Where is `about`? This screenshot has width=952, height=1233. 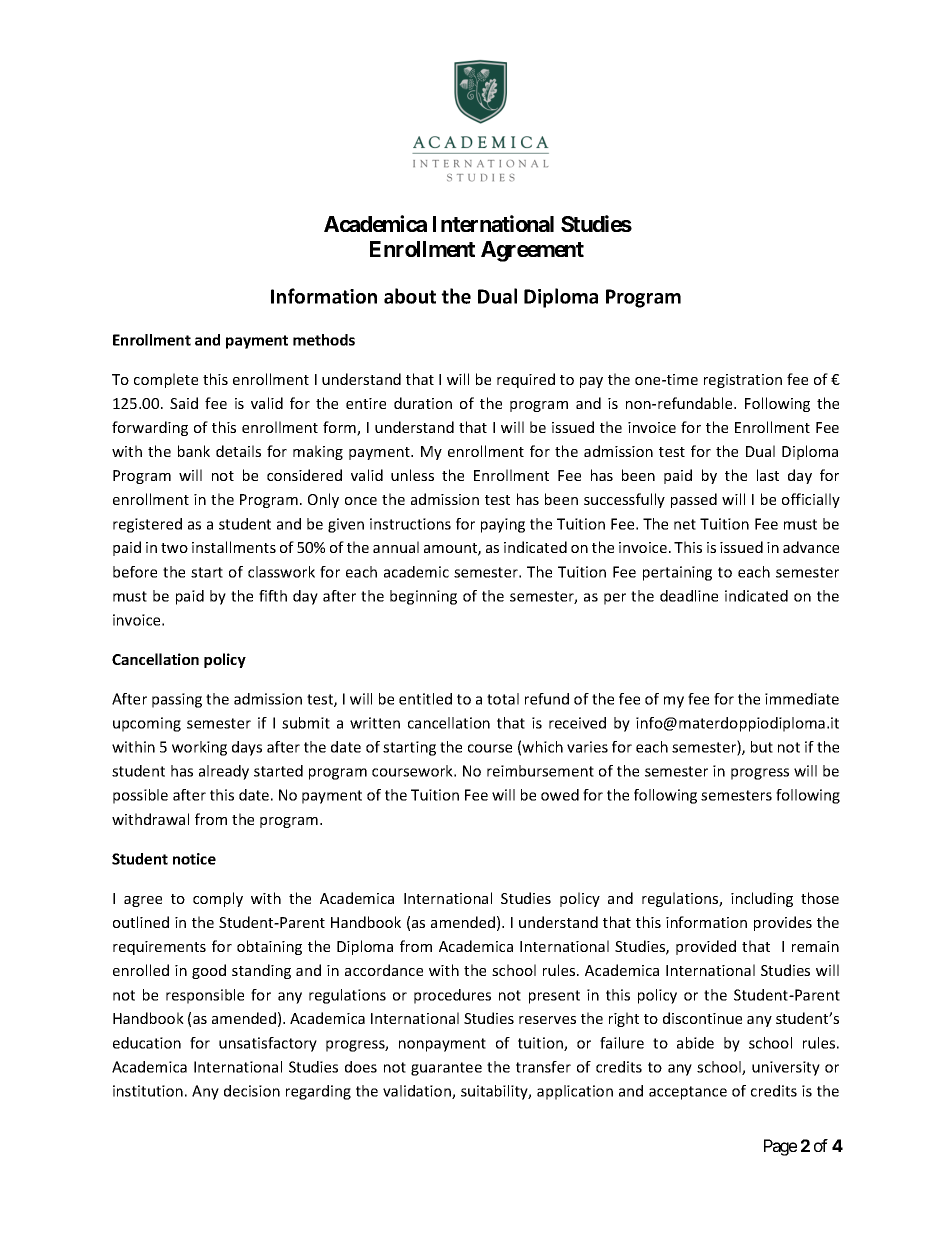 about is located at coordinates (410, 296).
